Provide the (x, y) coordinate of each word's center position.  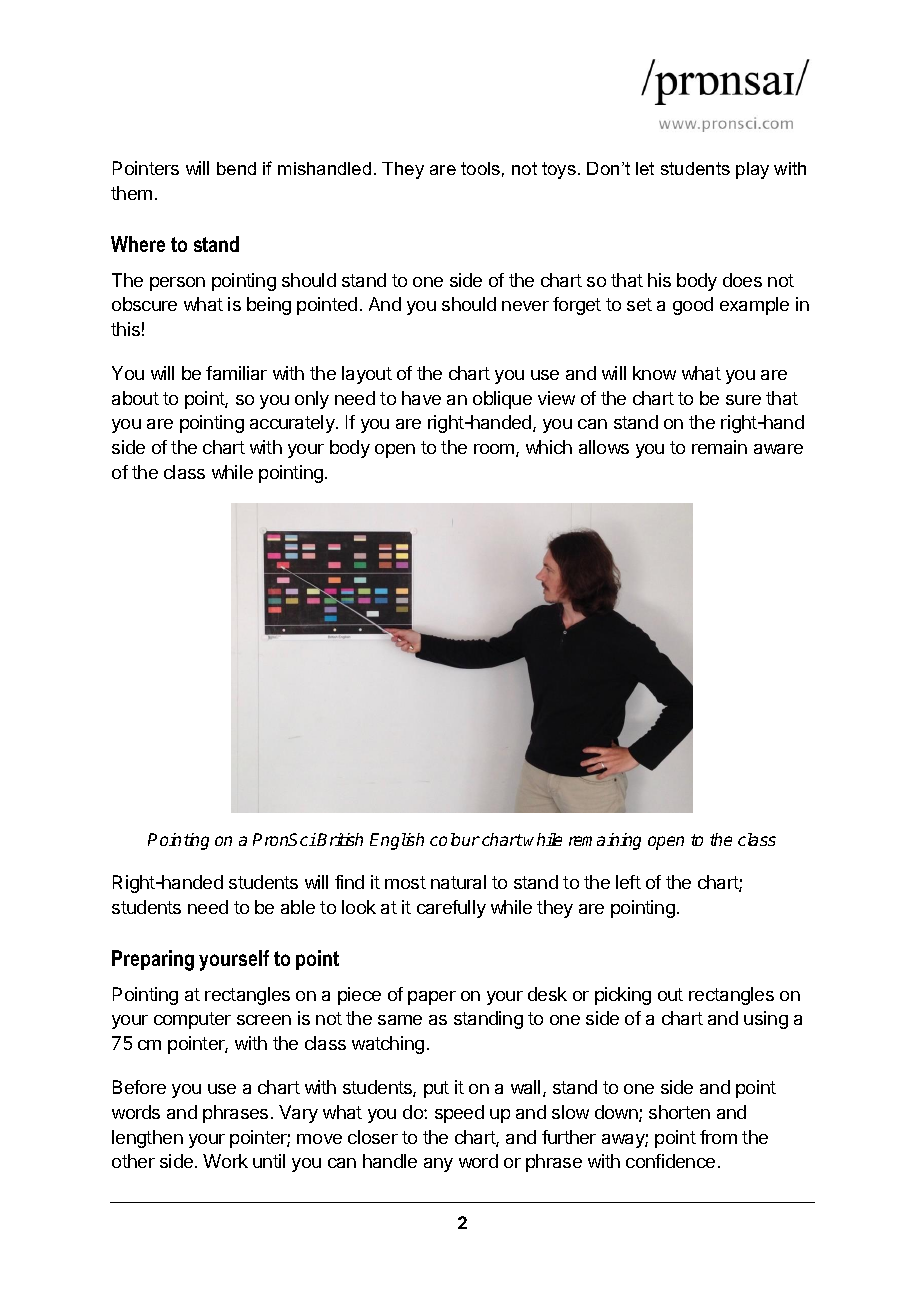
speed (459, 1114)
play (752, 170)
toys (559, 170)
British (340, 839)
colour (455, 839)
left (628, 882)
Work (225, 1161)
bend (236, 168)
